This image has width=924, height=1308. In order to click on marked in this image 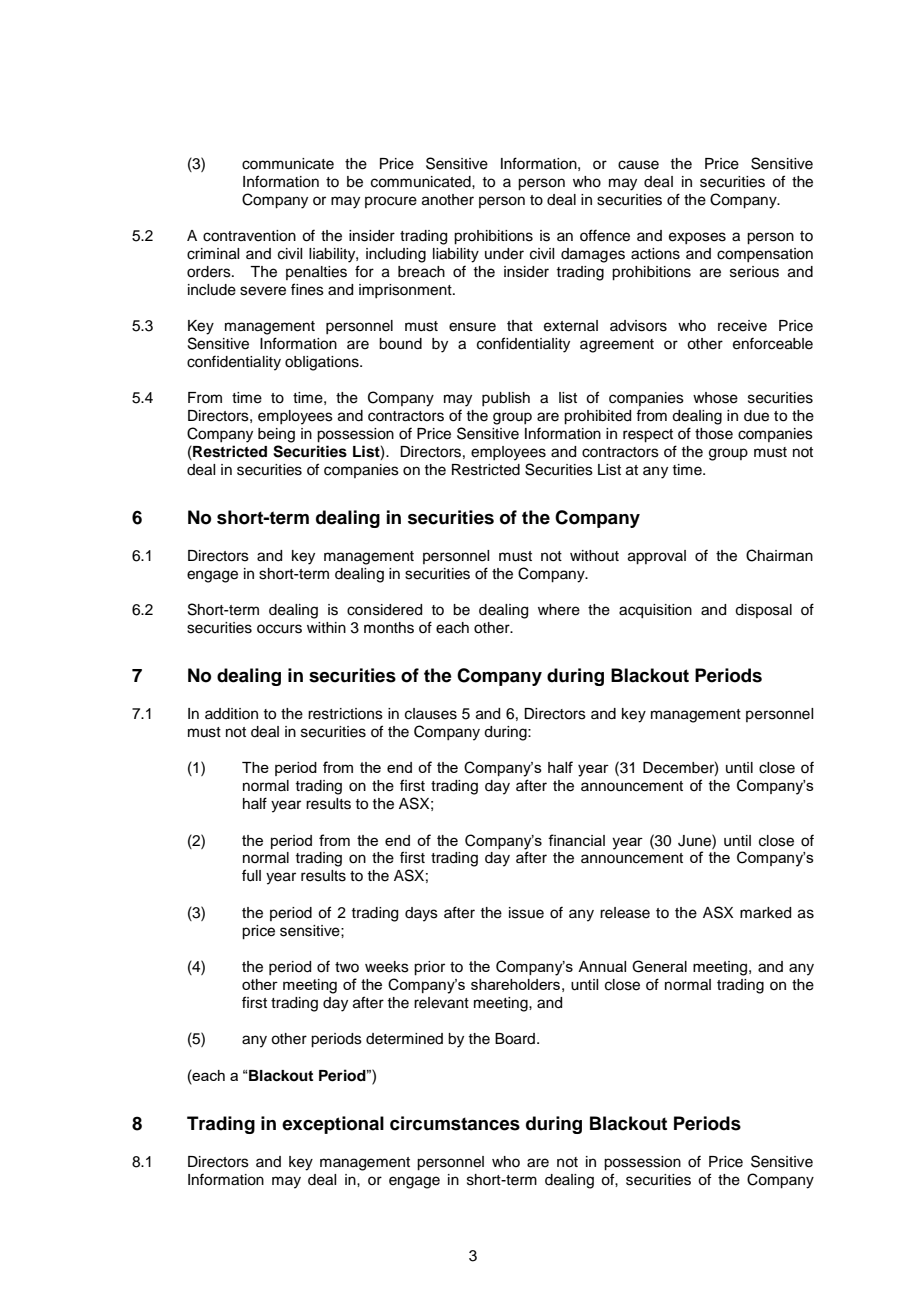, I will do `click(765, 913)`.
